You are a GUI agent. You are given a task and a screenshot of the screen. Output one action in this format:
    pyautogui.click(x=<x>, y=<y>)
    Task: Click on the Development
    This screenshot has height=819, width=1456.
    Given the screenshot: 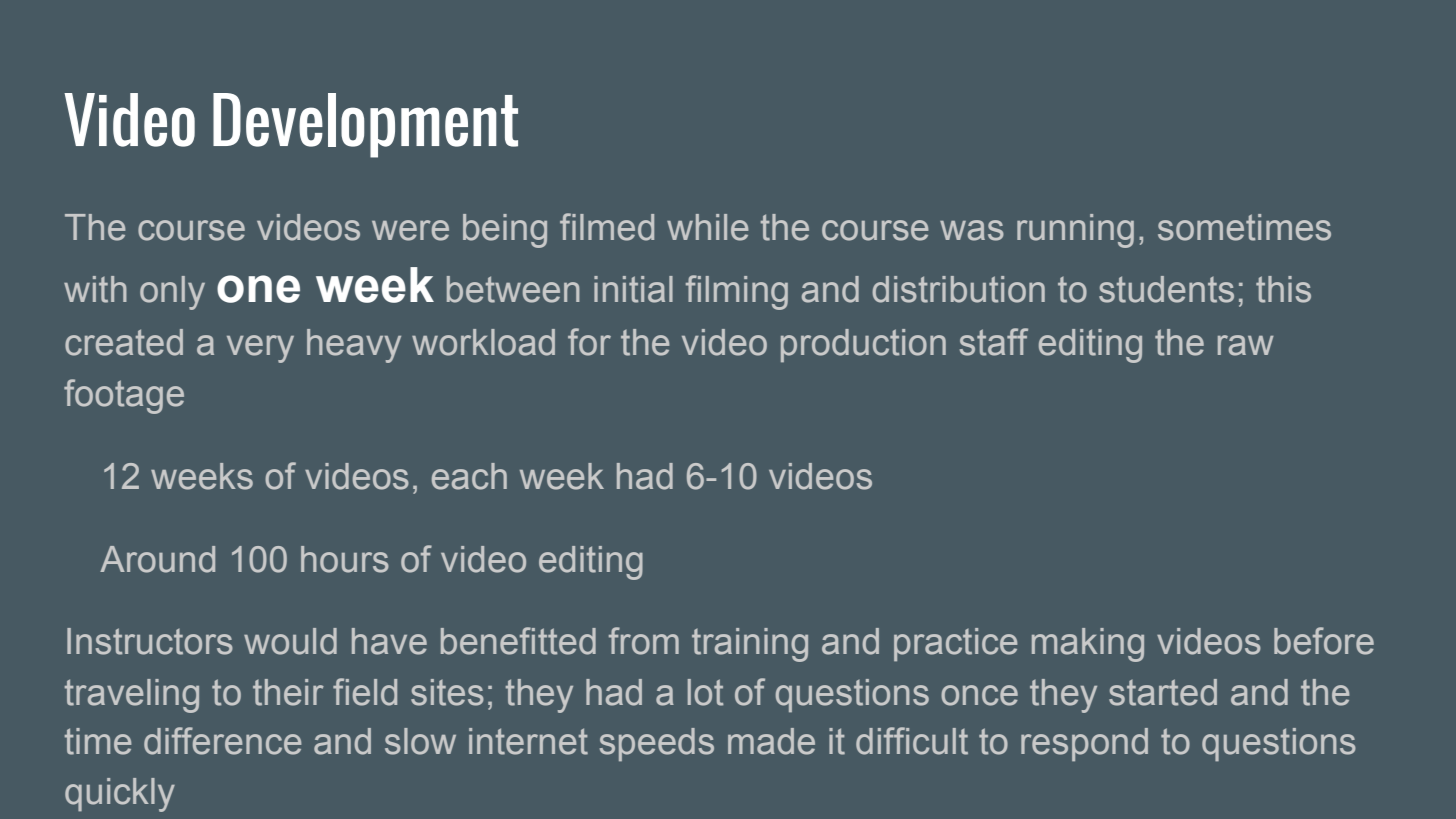 What is the action you would take?
    pyautogui.click(x=365, y=125)
